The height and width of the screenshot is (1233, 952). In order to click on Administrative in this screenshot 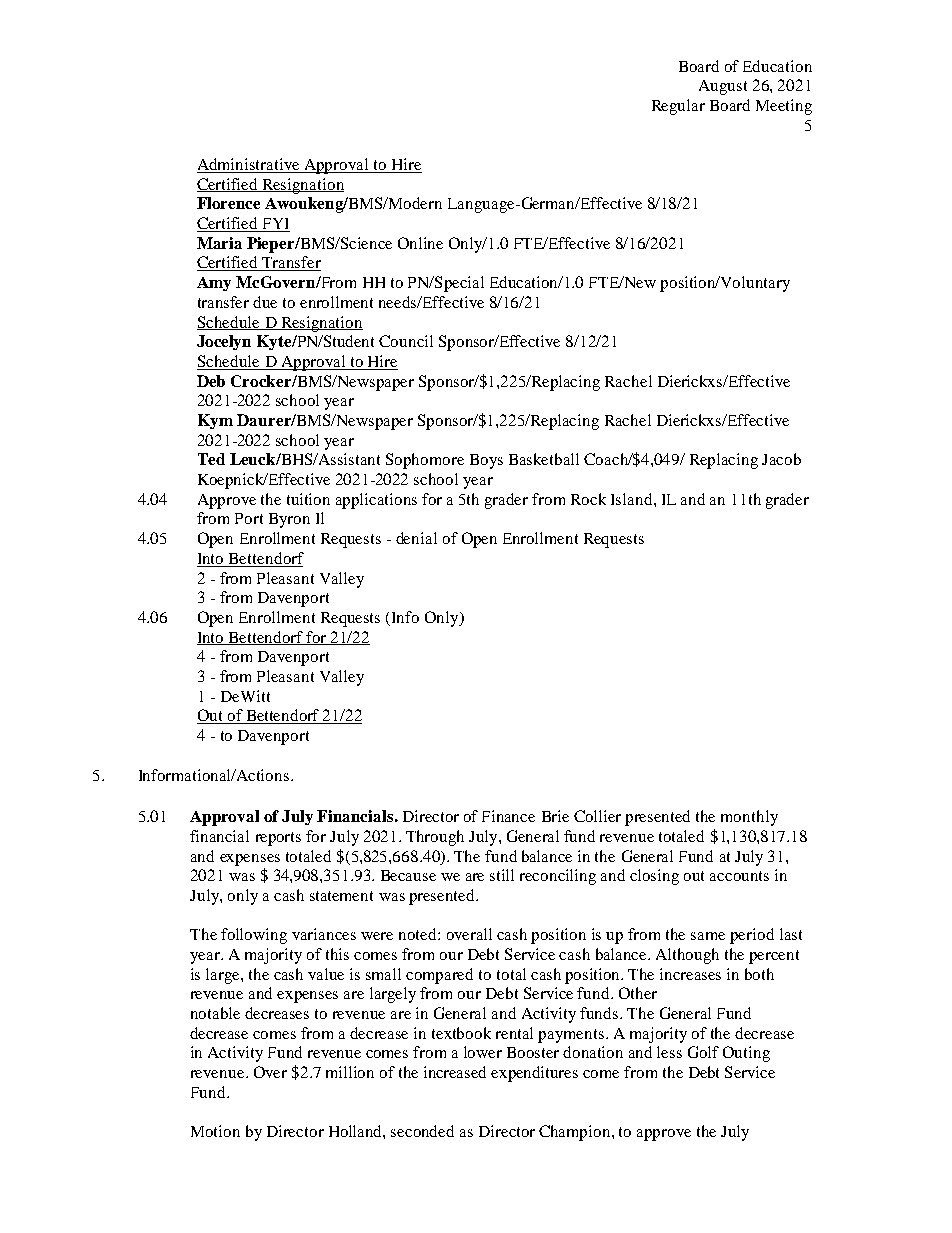, I will do `click(249, 165)`.
